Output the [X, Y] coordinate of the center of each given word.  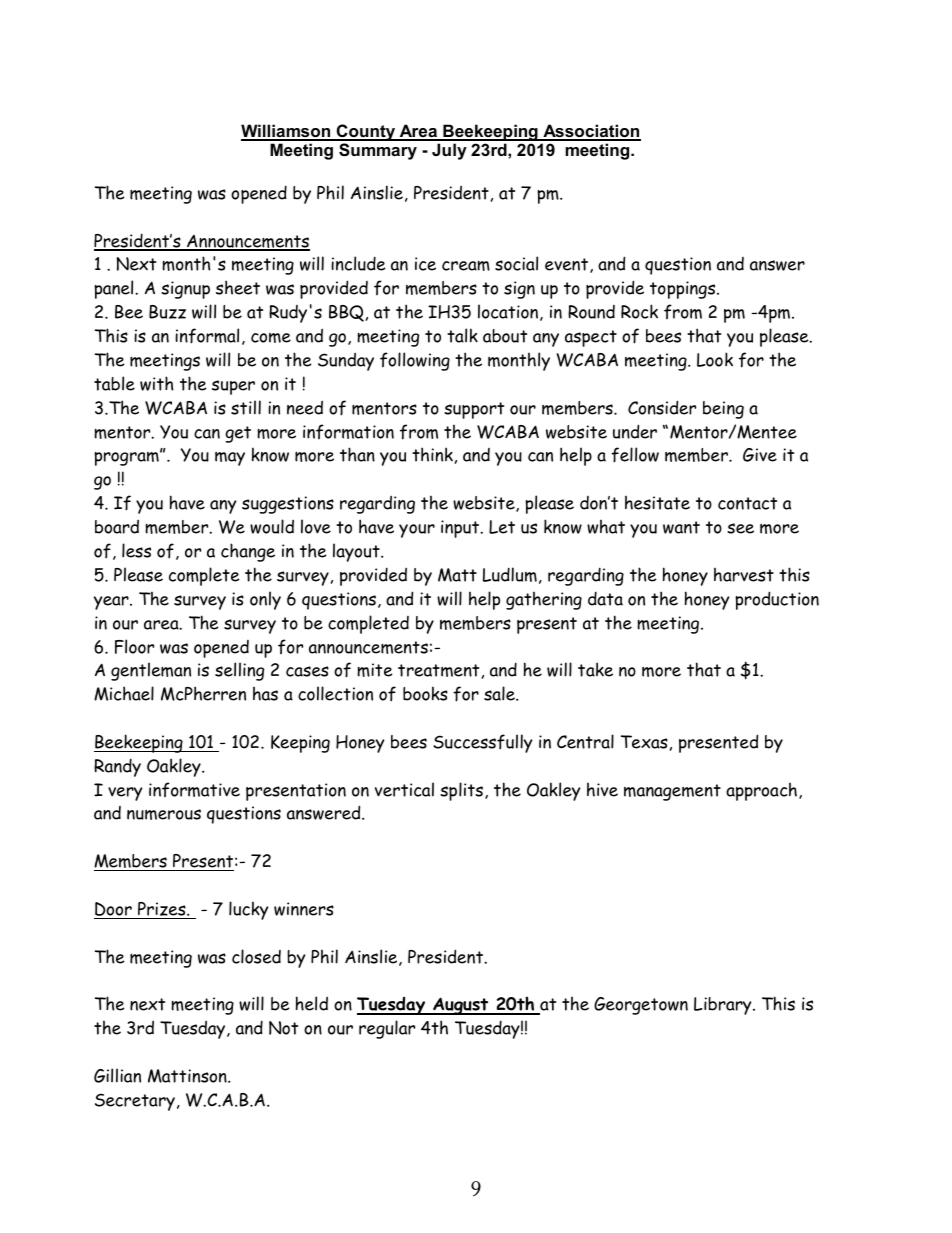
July [449, 151]
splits [463, 791]
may [230, 459]
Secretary [135, 1102]
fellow [635, 455]
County [366, 132]
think [432, 454]
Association [591, 132]
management [672, 792]
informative [194, 789]
